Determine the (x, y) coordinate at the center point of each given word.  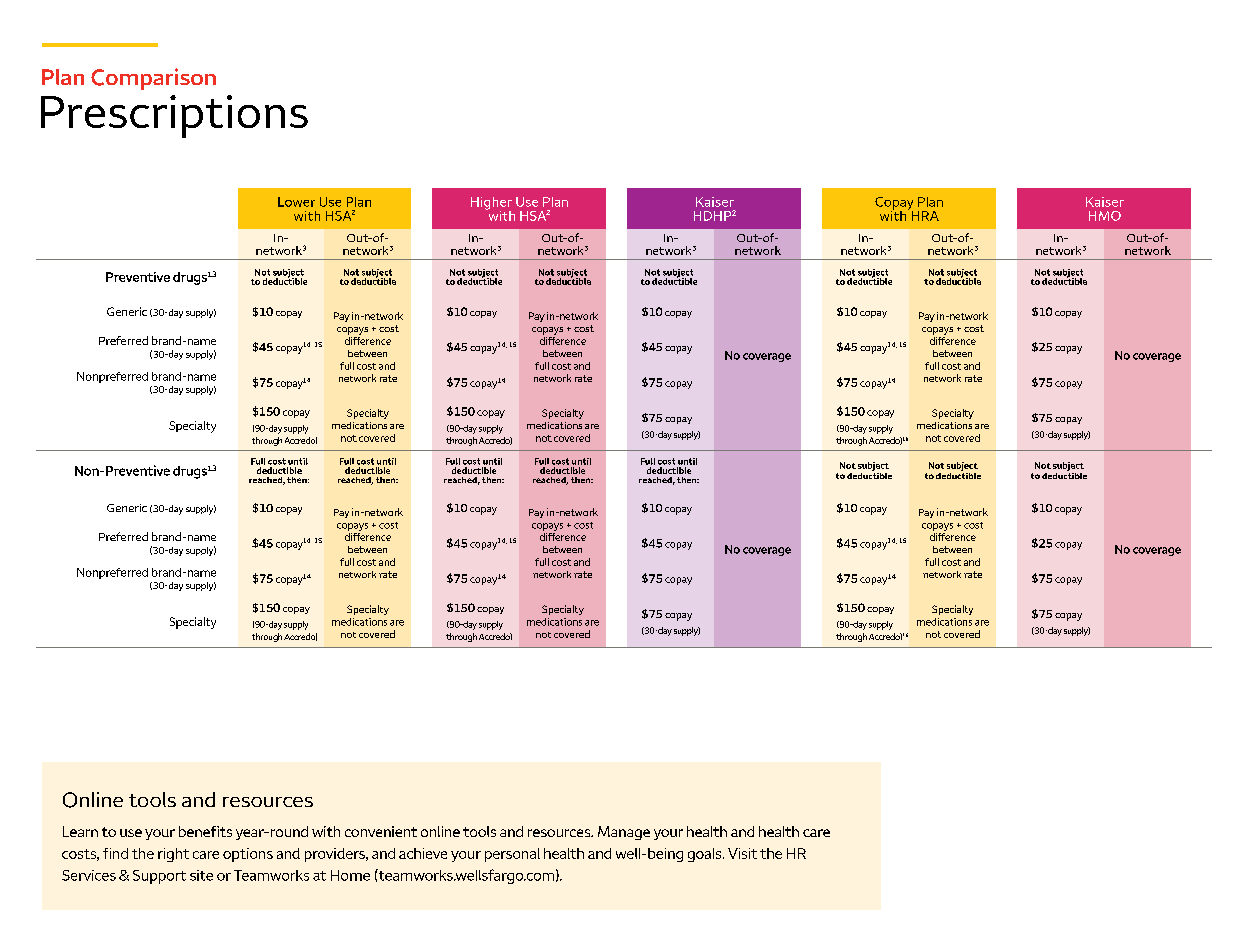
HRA (925, 216)
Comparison (153, 79)
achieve (423, 853)
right (173, 855)
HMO (1105, 216)
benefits (205, 831)
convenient (381, 831)
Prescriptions (174, 116)
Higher (491, 204)
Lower (296, 202)
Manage (624, 833)
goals (706, 855)
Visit (742, 853)
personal (512, 855)
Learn (80, 831)
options (248, 855)
